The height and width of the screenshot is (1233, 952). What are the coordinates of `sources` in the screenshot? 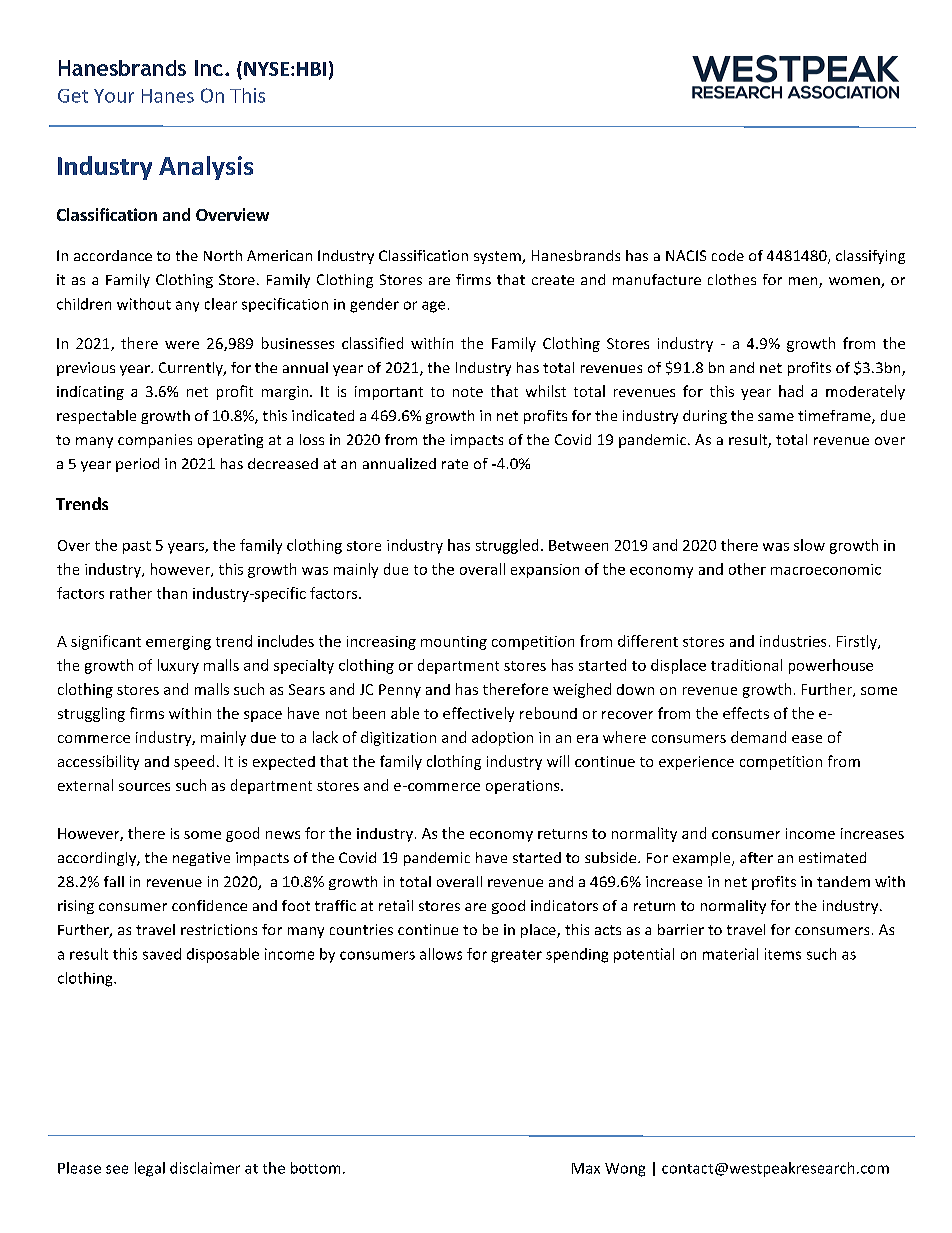 It's located at (144, 787).
